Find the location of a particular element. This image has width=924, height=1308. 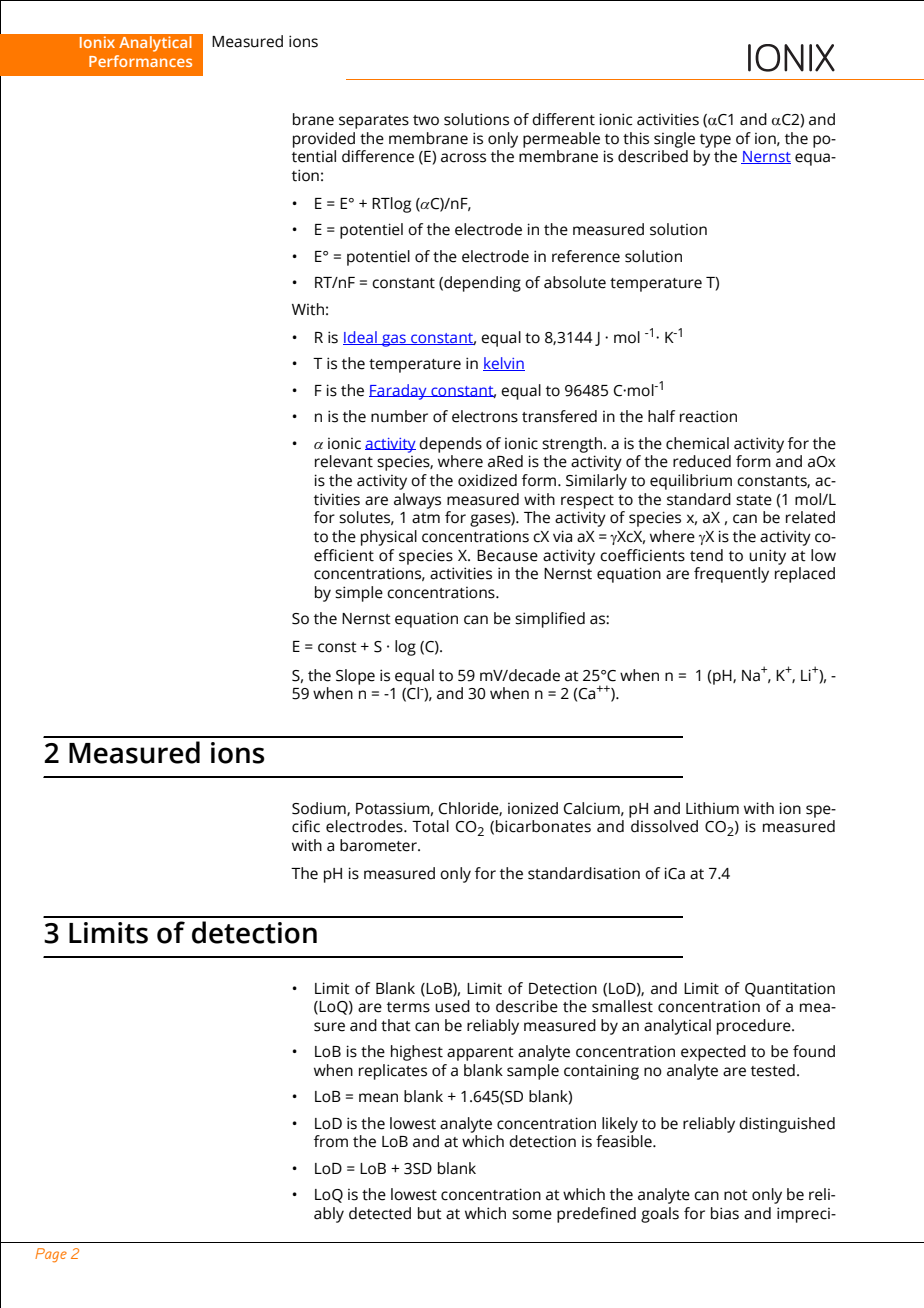

simple is located at coordinates (359, 594).
